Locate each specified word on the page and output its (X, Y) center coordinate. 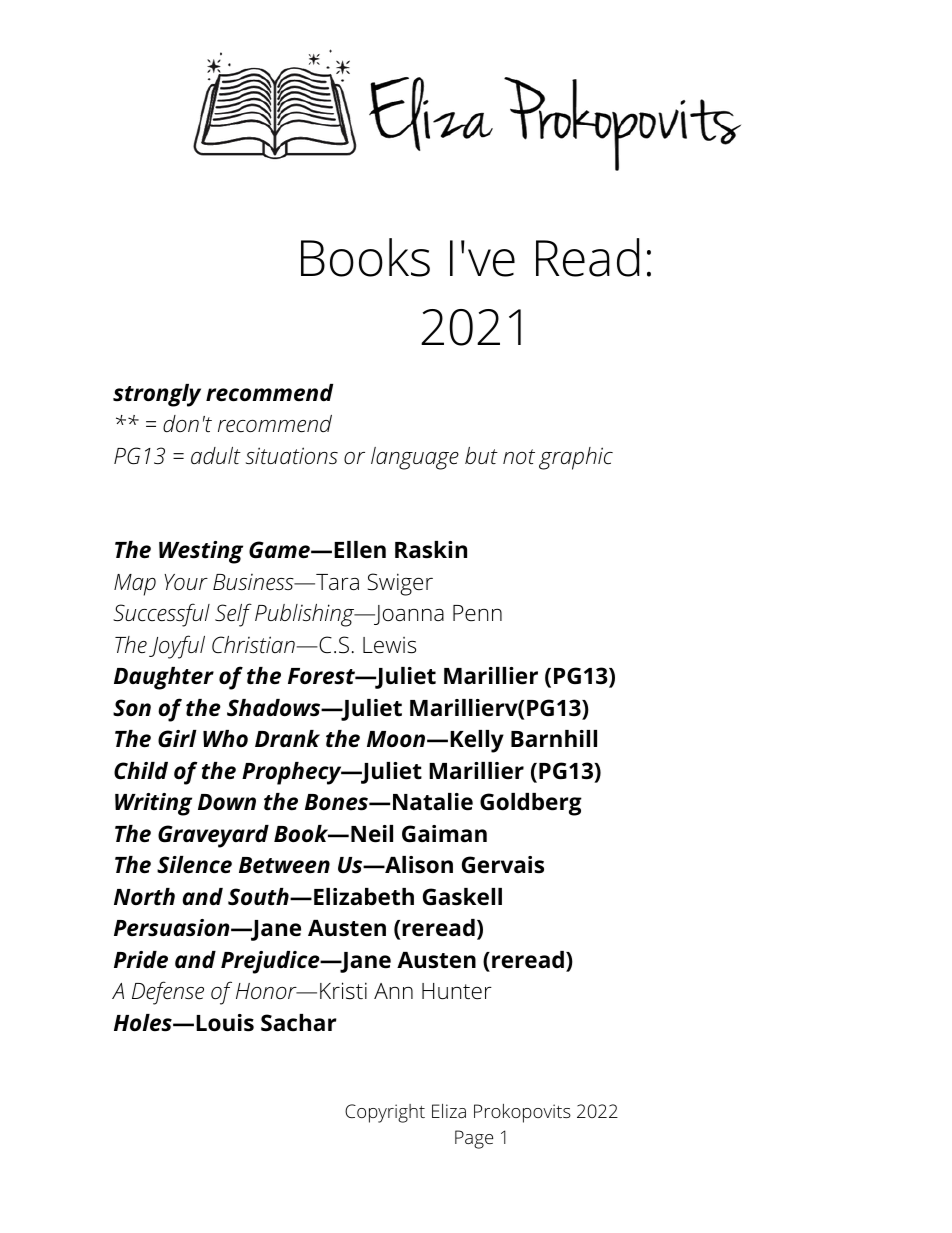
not (519, 456)
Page (474, 1139)
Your (186, 582)
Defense (168, 993)
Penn (477, 613)
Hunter (457, 991)
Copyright (385, 1113)
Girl (177, 739)
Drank (287, 738)
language (415, 458)
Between (284, 865)
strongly (157, 395)
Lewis (389, 645)
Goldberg (531, 804)
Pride (141, 960)
